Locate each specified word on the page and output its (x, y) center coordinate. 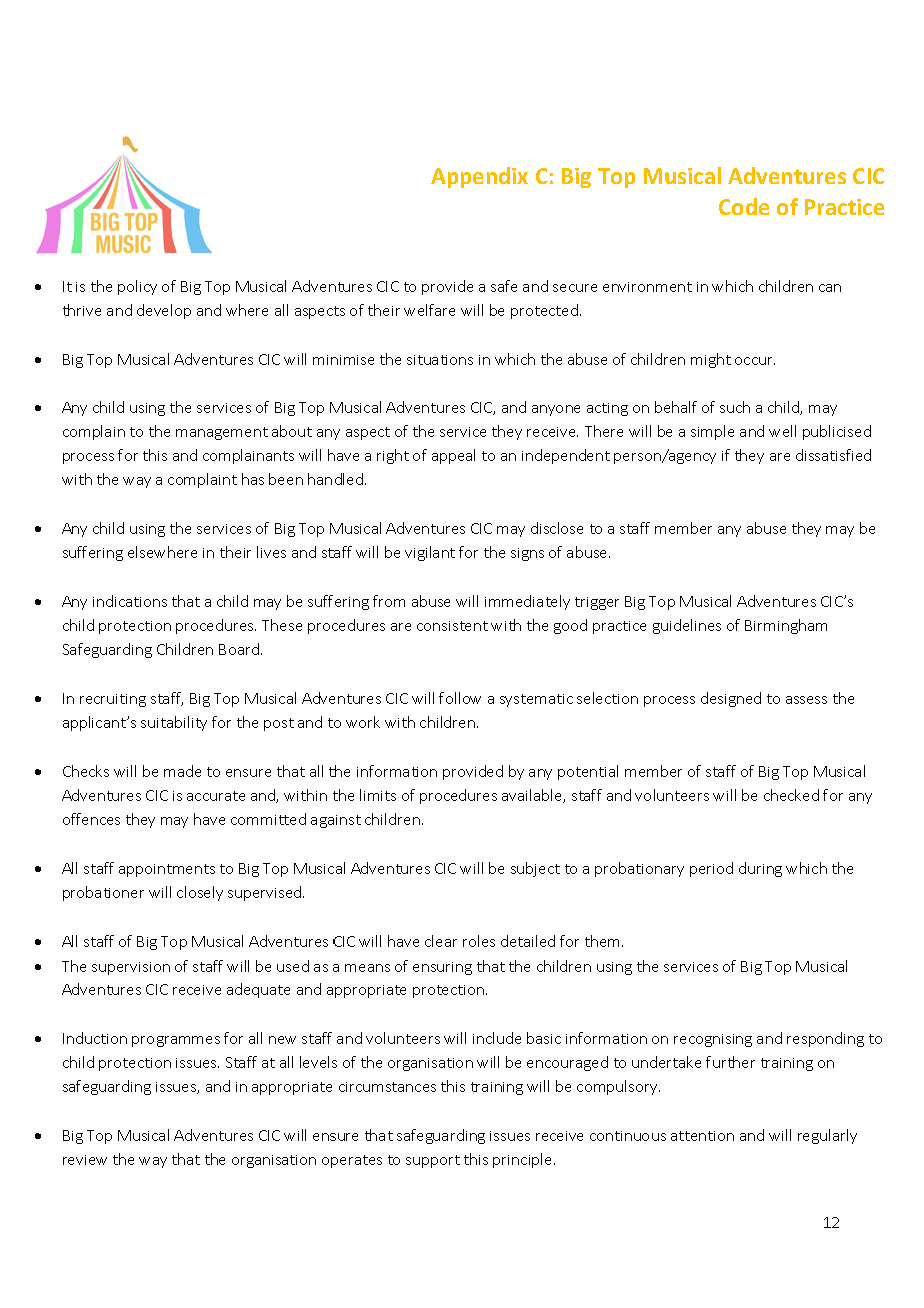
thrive (82, 310)
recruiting (113, 700)
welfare (429, 310)
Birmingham (786, 626)
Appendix (479, 177)
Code (744, 206)
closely (200, 893)
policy (137, 287)
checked (791, 795)
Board (239, 649)
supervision (131, 968)
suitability (174, 723)
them (604, 941)
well (782, 431)
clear (441, 941)
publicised (837, 432)
